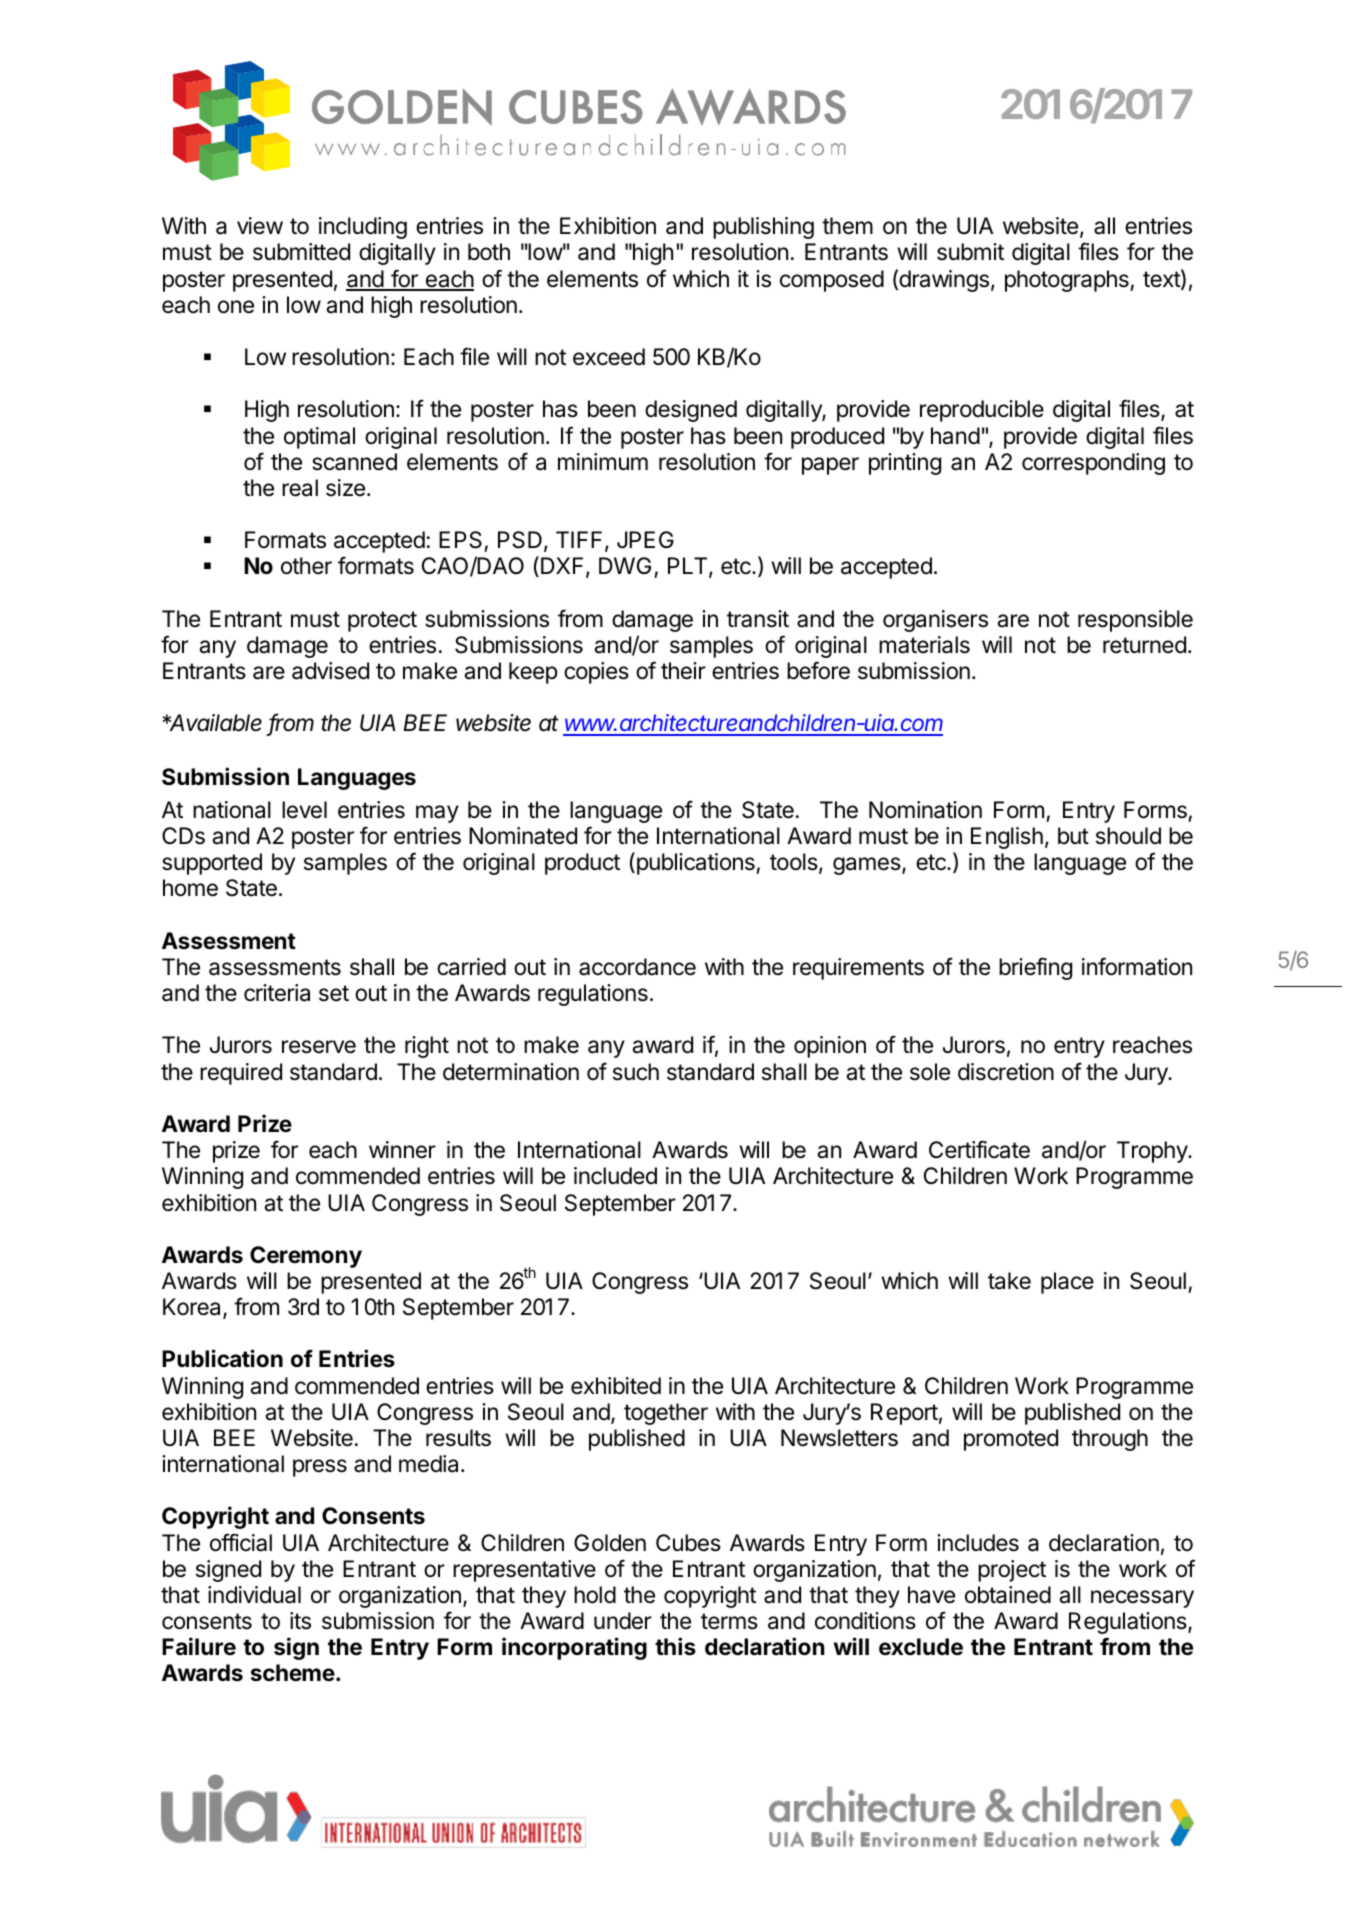 The width and height of the screenshot is (1355, 1916). What do you see at coordinates (306, 1257) in the screenshot?
I see `Ceremony` at bounding box center [306, 1257].
